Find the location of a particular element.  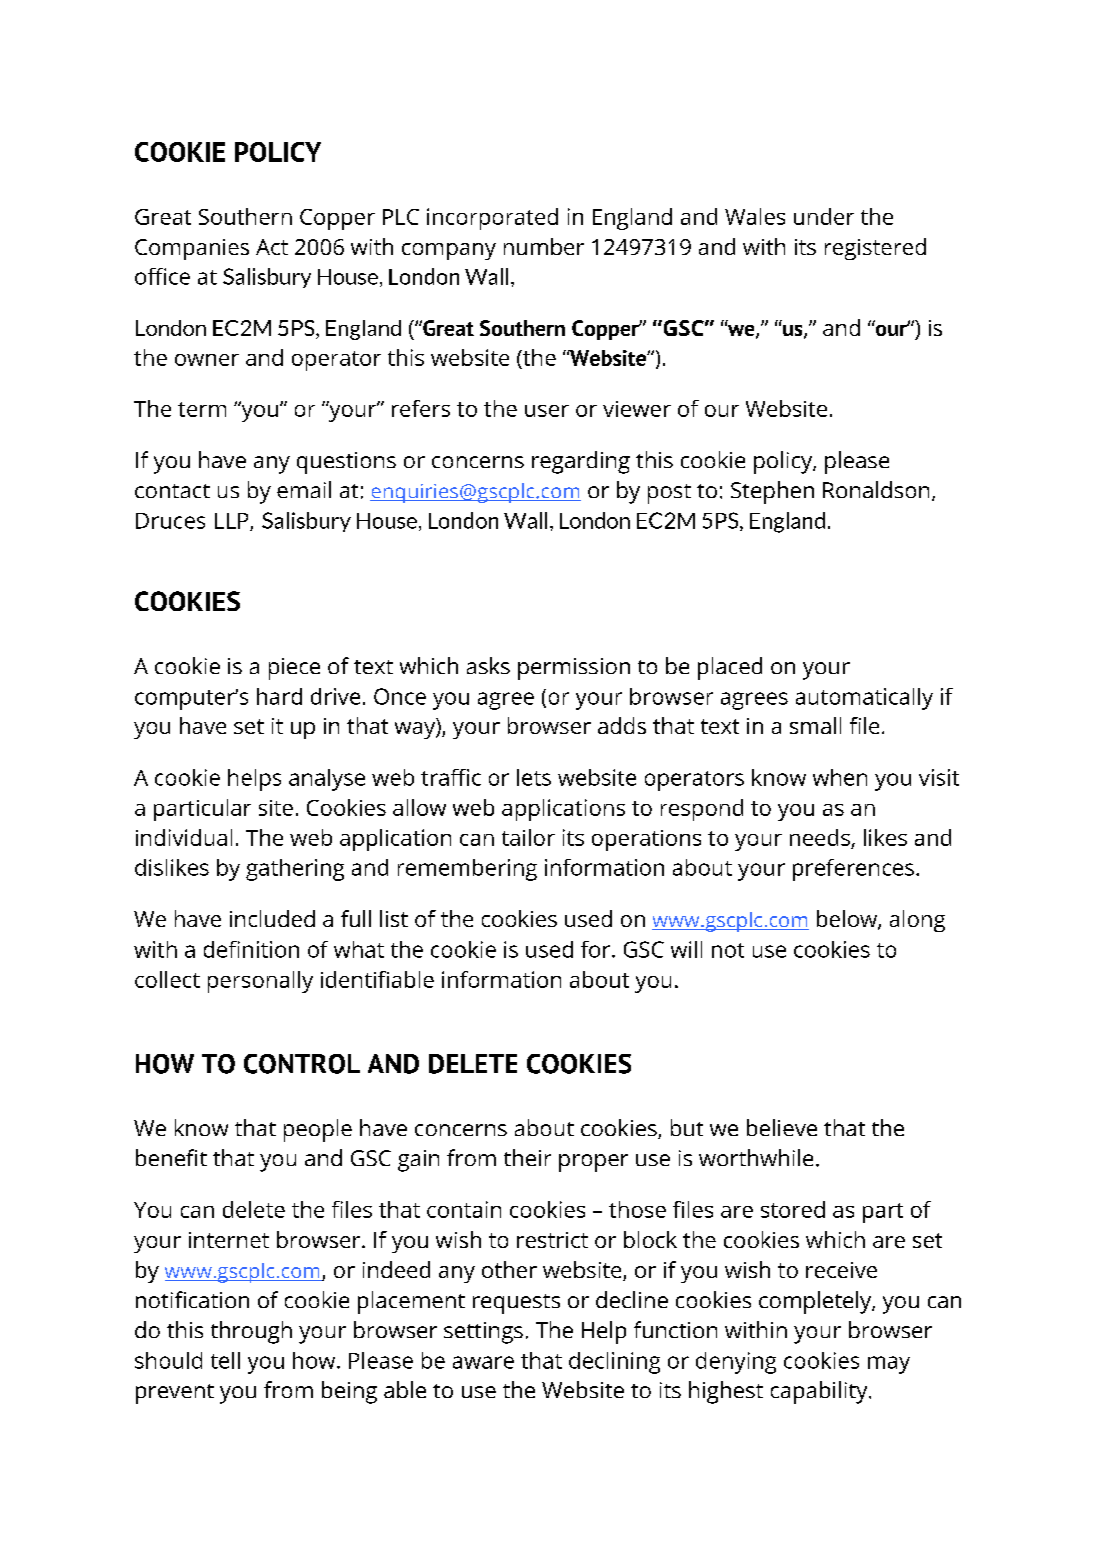

tell is located at coordinates (225, 1360).
